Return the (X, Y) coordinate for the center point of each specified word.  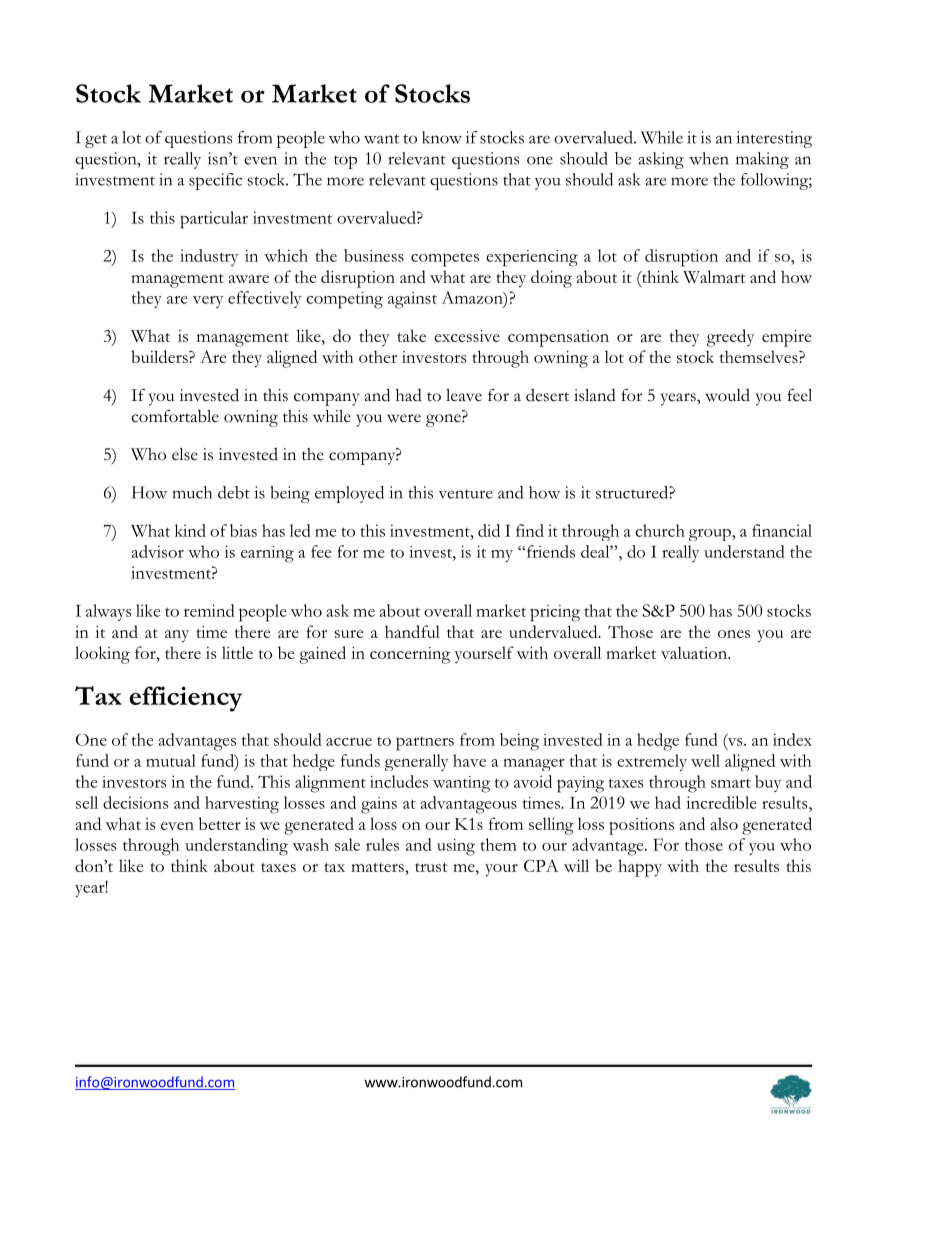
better (220, 823)
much (192, 492)
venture (465, 494)
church (660, 530)
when (709, 158)
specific (215, 181)
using (456, 847)
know (442, 137)
